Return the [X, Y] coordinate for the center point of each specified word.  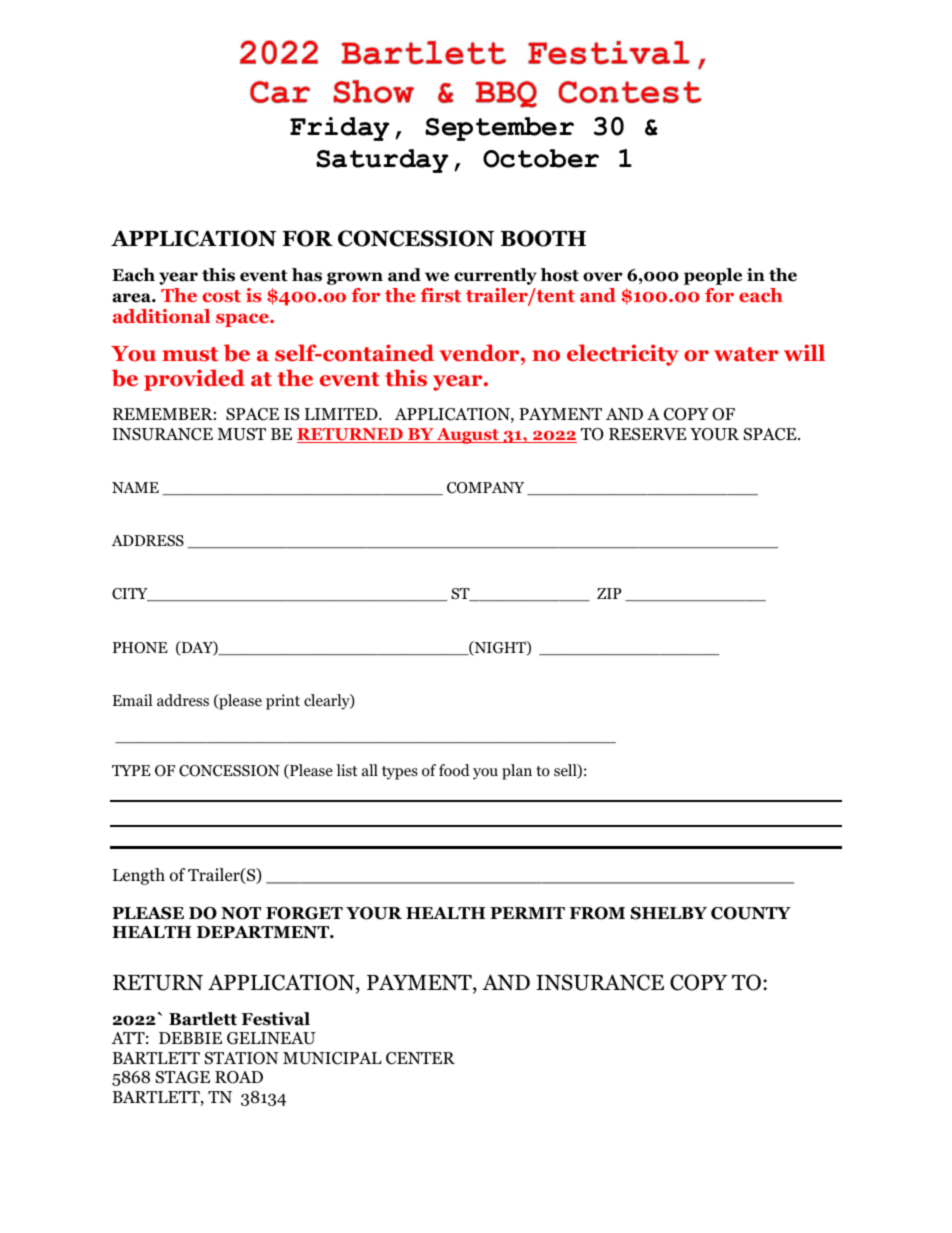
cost [221, 296]
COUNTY [751, 913]
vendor [480, 353]
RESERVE [647, 434]
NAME [135, 487]
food [454, 770]
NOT [241, 913]
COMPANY [485, 488]
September [499, 129]
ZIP [609, 593]
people [713, 276]
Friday [339, 129]
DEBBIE [190, 1038]
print [283, 702]
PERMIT [527, 913]
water [746, 354]
